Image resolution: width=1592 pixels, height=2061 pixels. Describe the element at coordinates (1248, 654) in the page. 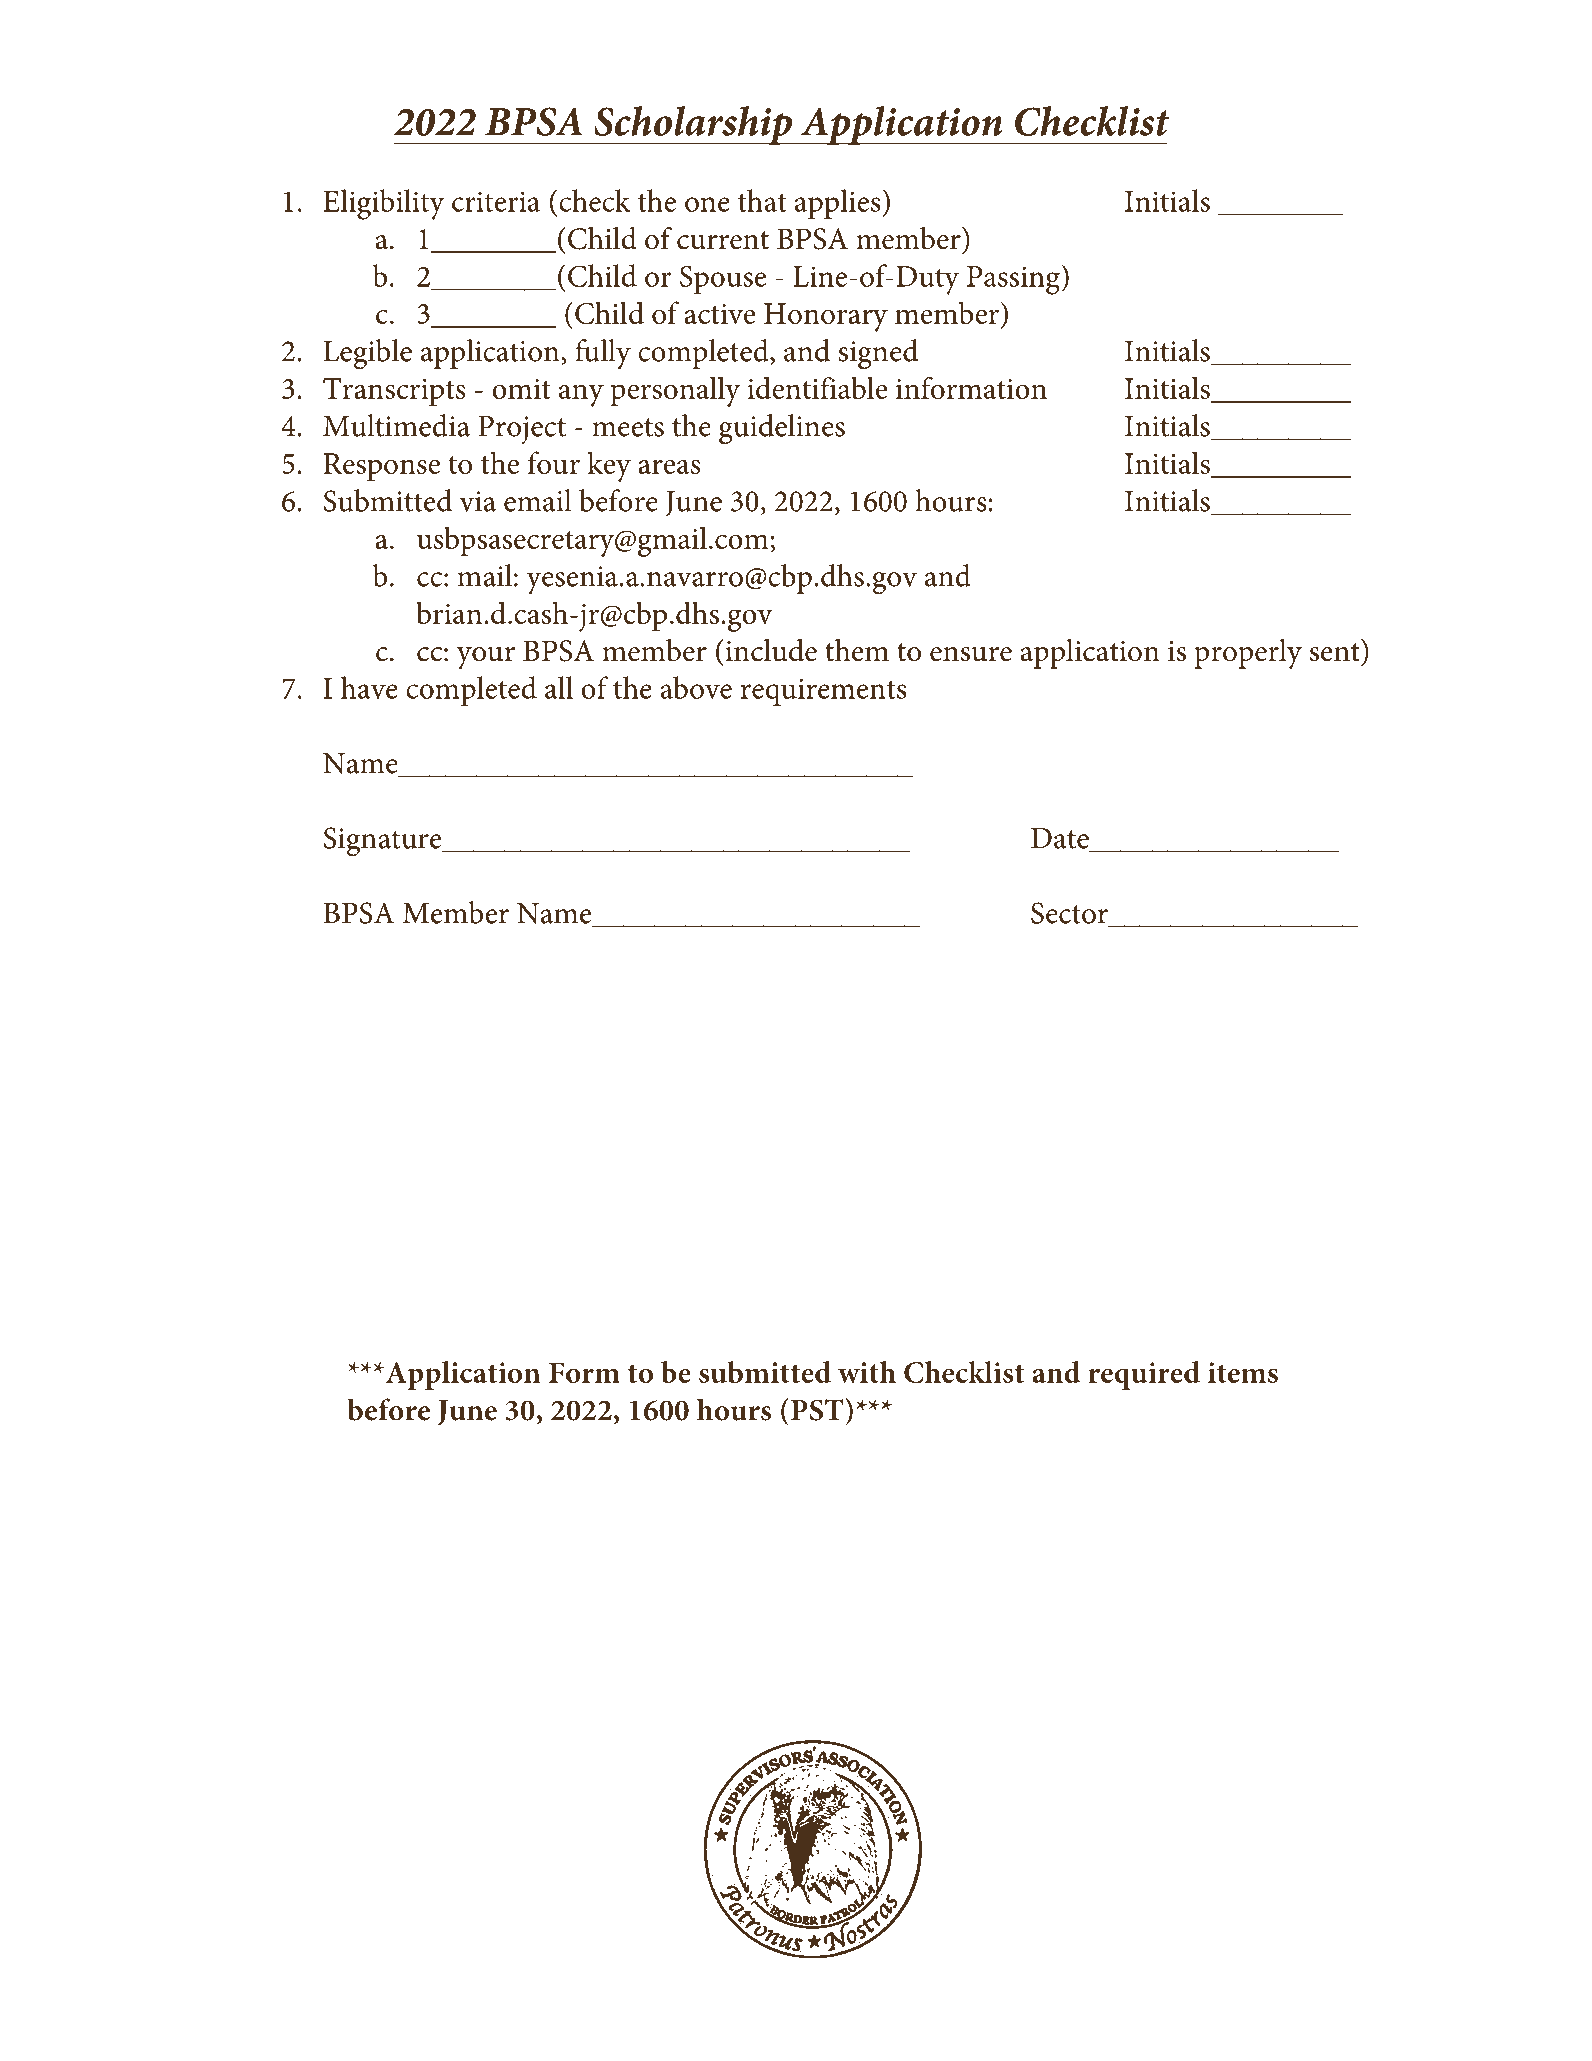

I see `properly` at that location.
